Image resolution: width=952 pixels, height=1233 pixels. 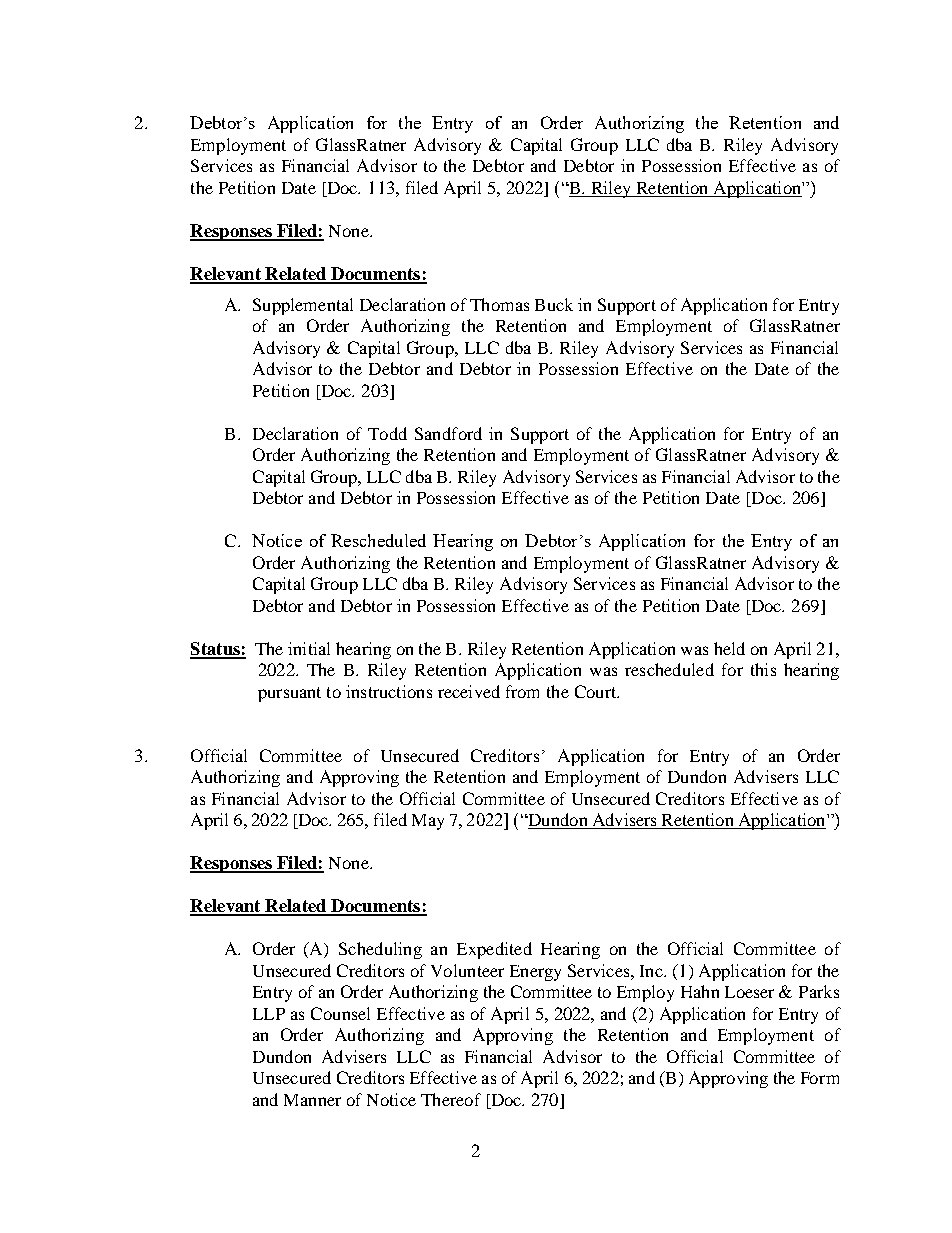 I want to click on Thomas, so click(x=499, y=304).
